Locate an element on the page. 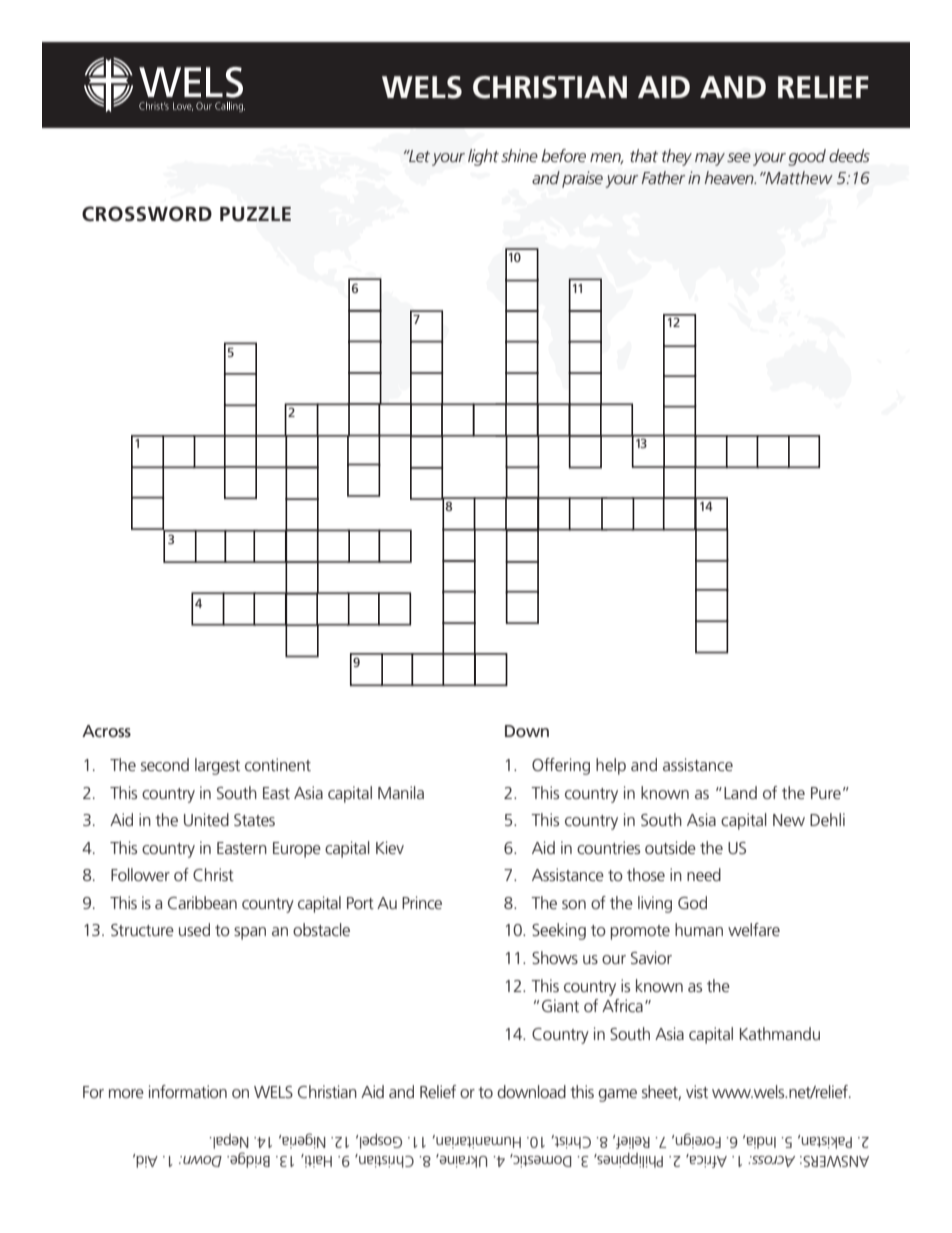 The height and width of the page is (1233, 952). CROSSWORD is located at coordinates (147, 214).
